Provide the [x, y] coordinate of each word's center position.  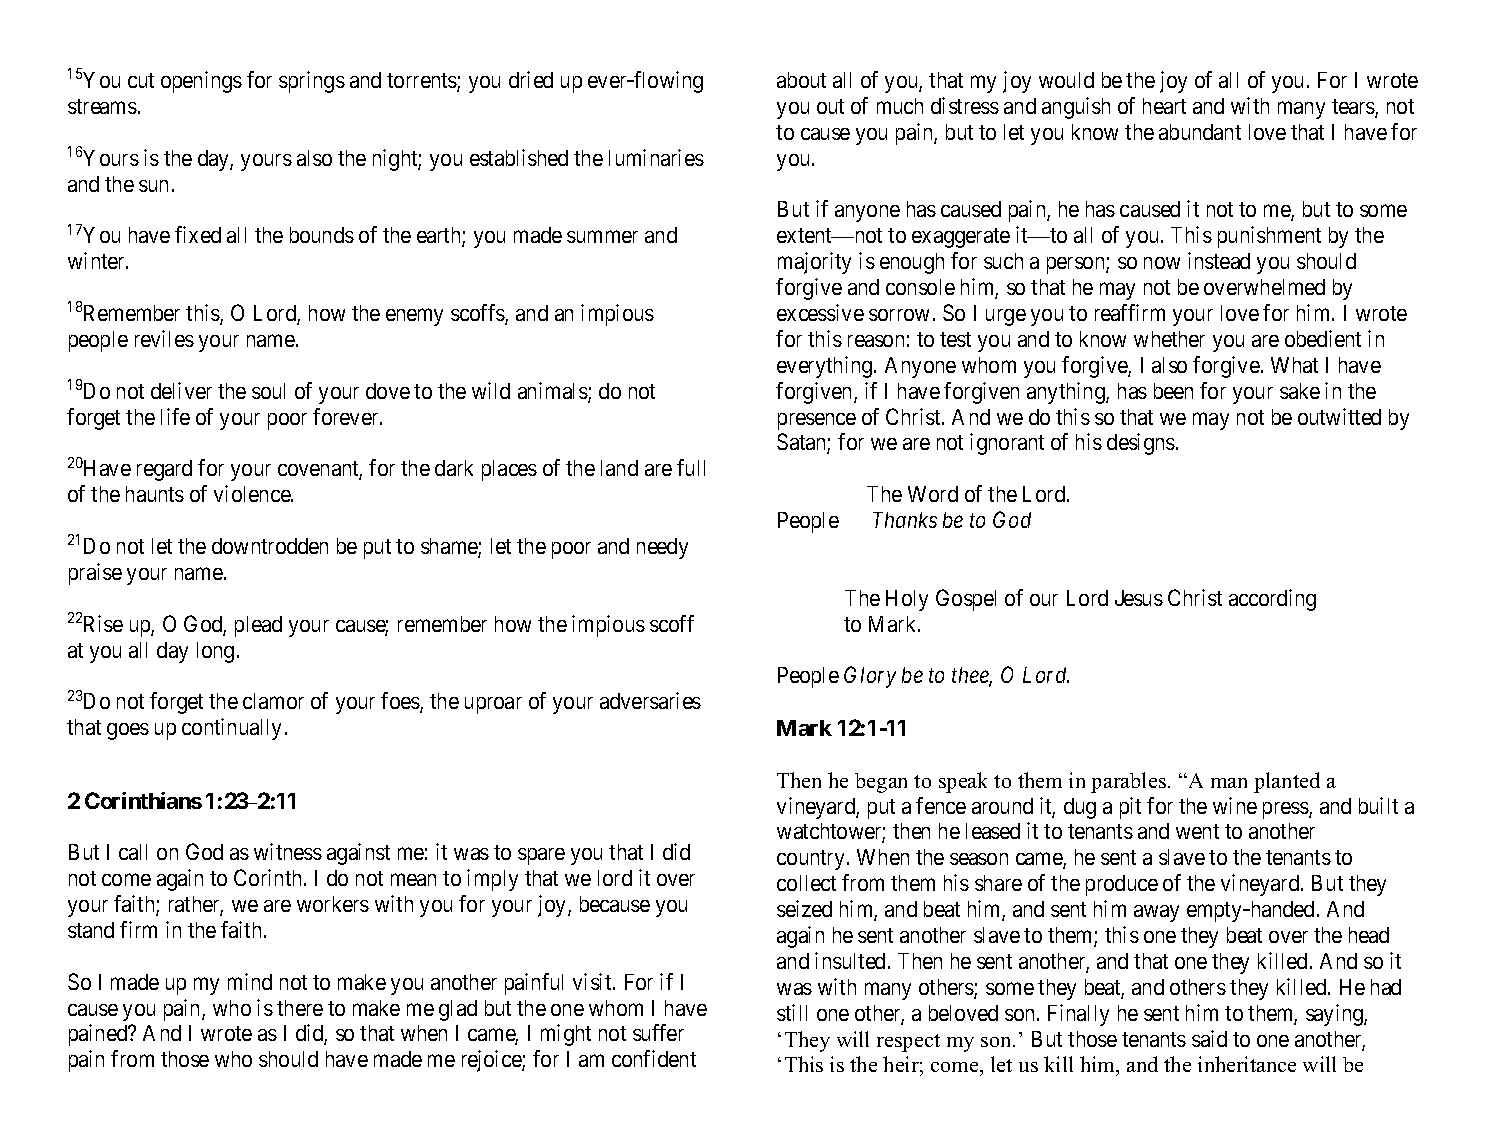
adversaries [650, 700]
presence [817, 421]
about [801, 80]
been [1173, 391]
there [300, 1008]
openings [201, 82]
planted [1287, 782]
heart [1164, 106]
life [175, 416]
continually [231, 729]
